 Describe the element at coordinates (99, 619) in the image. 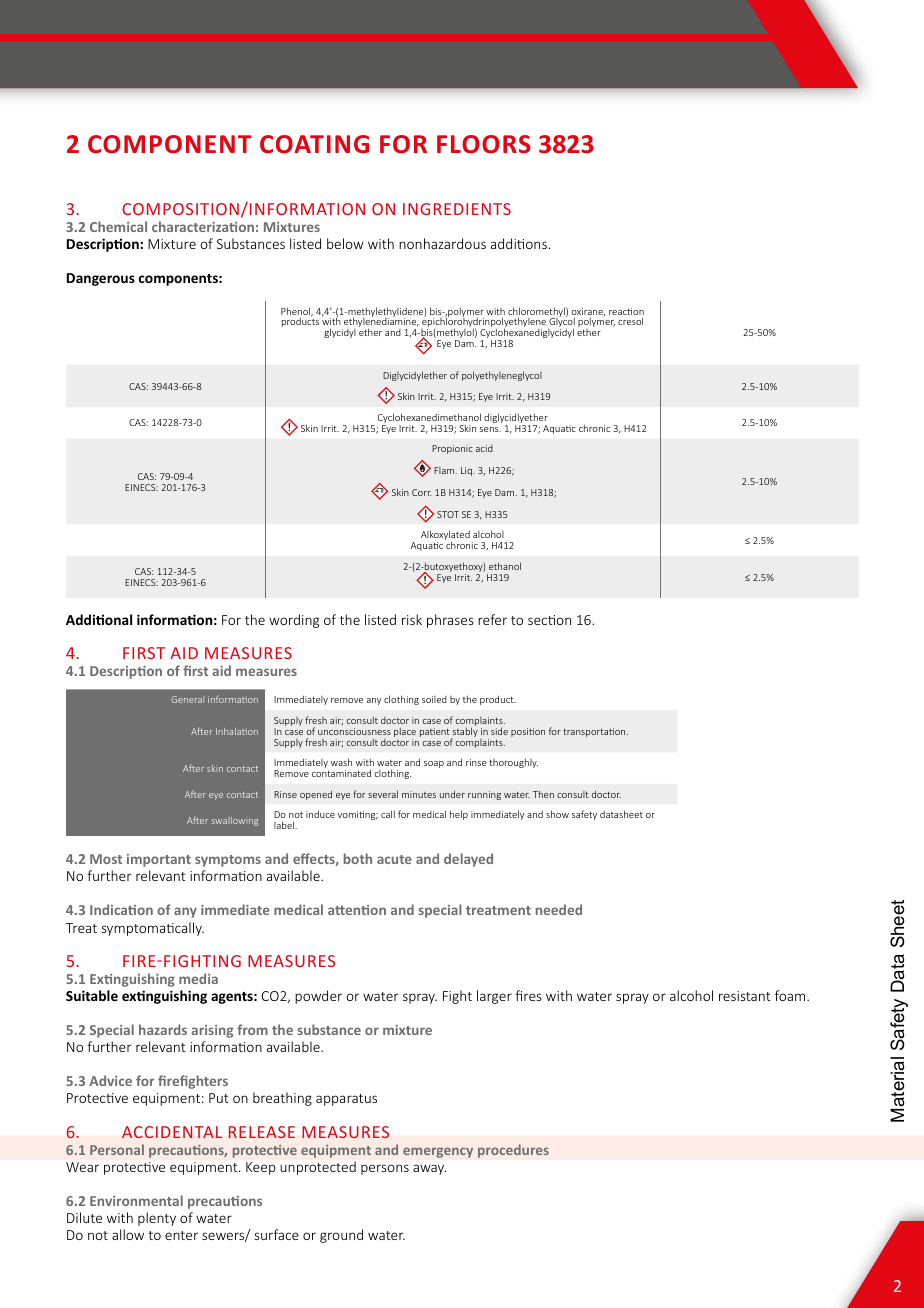

I see `Additional` at that location.
